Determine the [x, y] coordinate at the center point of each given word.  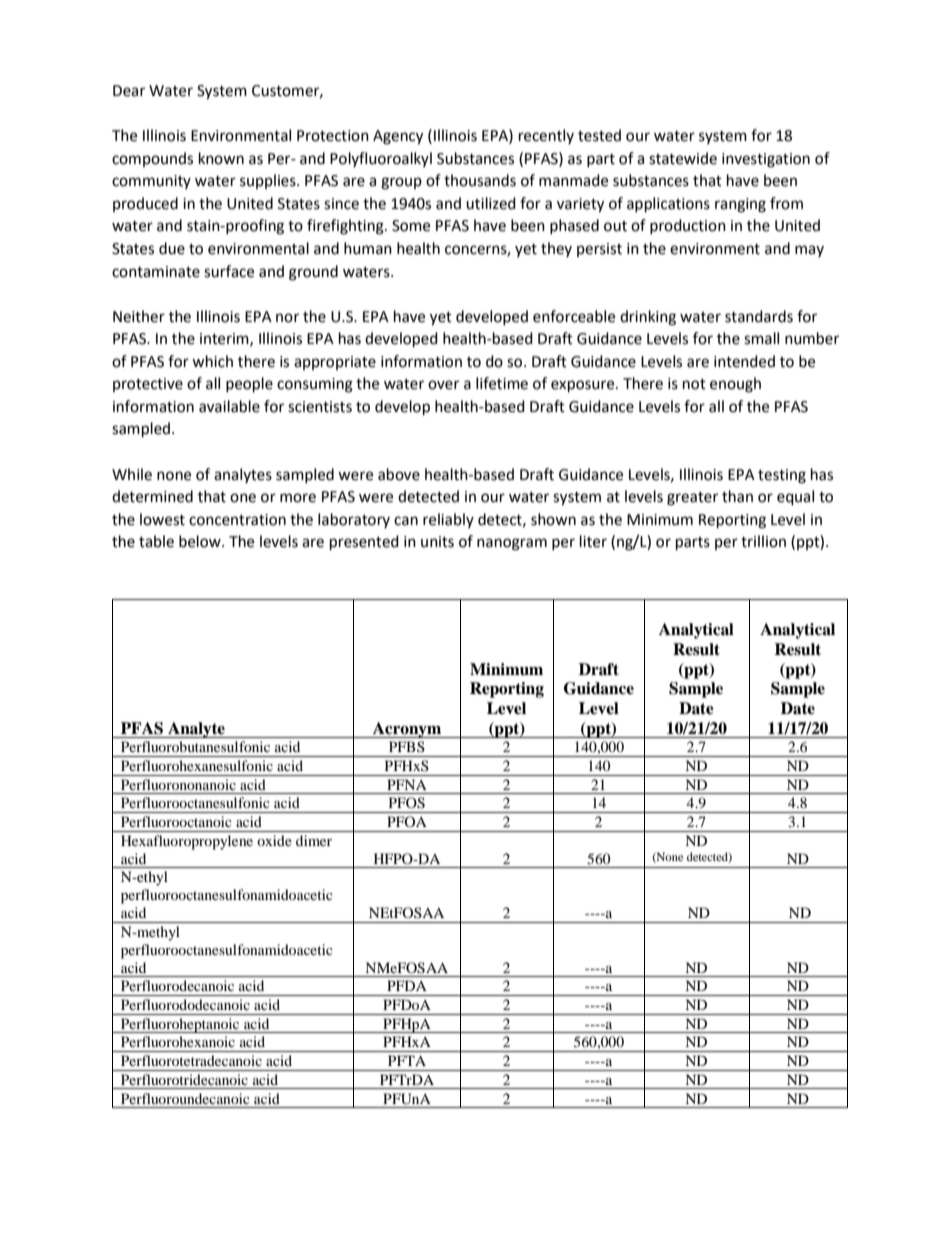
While [132, 474]
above [399, 474]
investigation [766, 160]
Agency [398, 137]
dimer [314, 840]
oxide [274, 840]
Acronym [407, 730]
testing [782, 476]
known [221, 158]
